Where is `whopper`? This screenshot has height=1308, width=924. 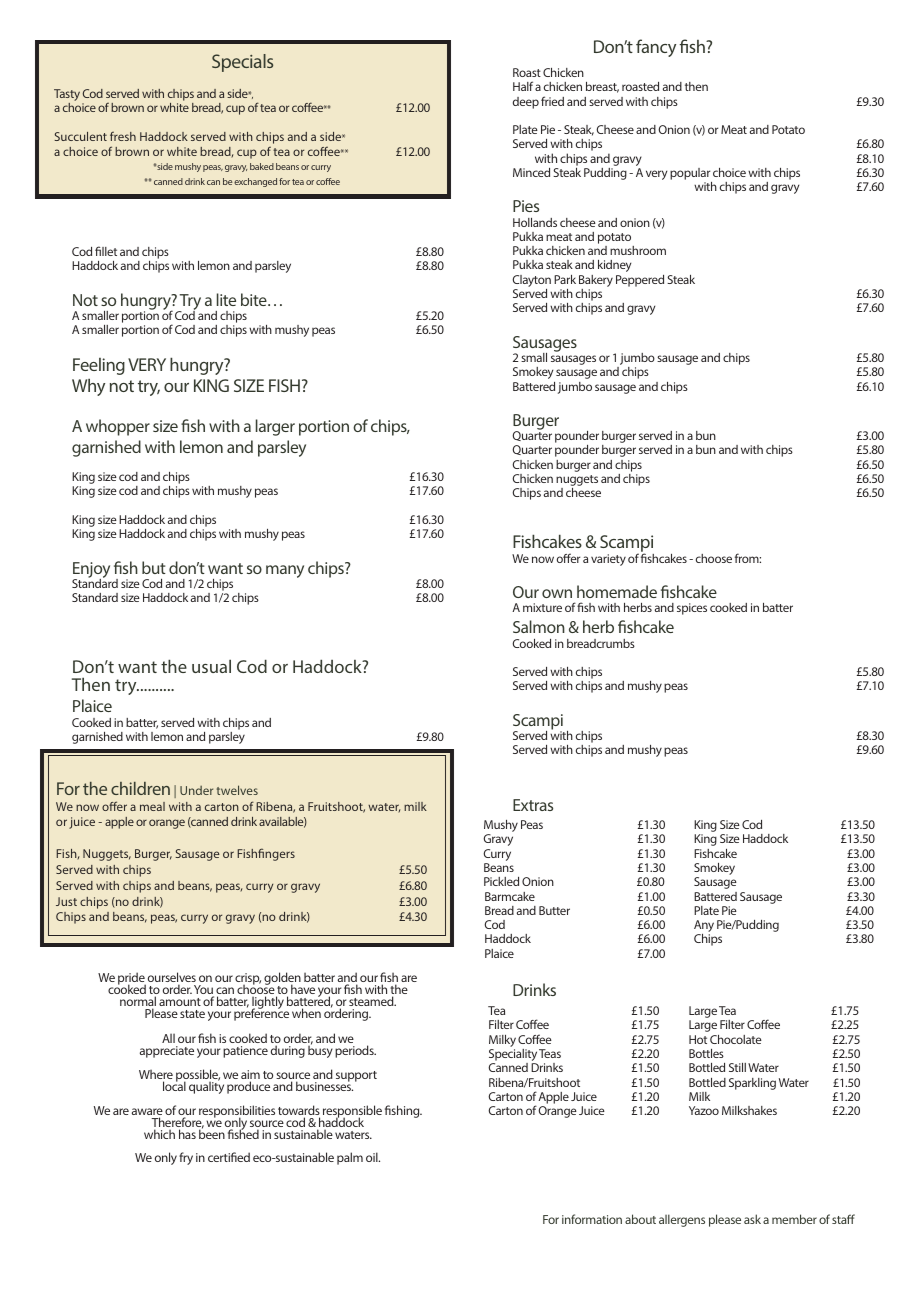
whopper is located at coordinates (118, 427).
